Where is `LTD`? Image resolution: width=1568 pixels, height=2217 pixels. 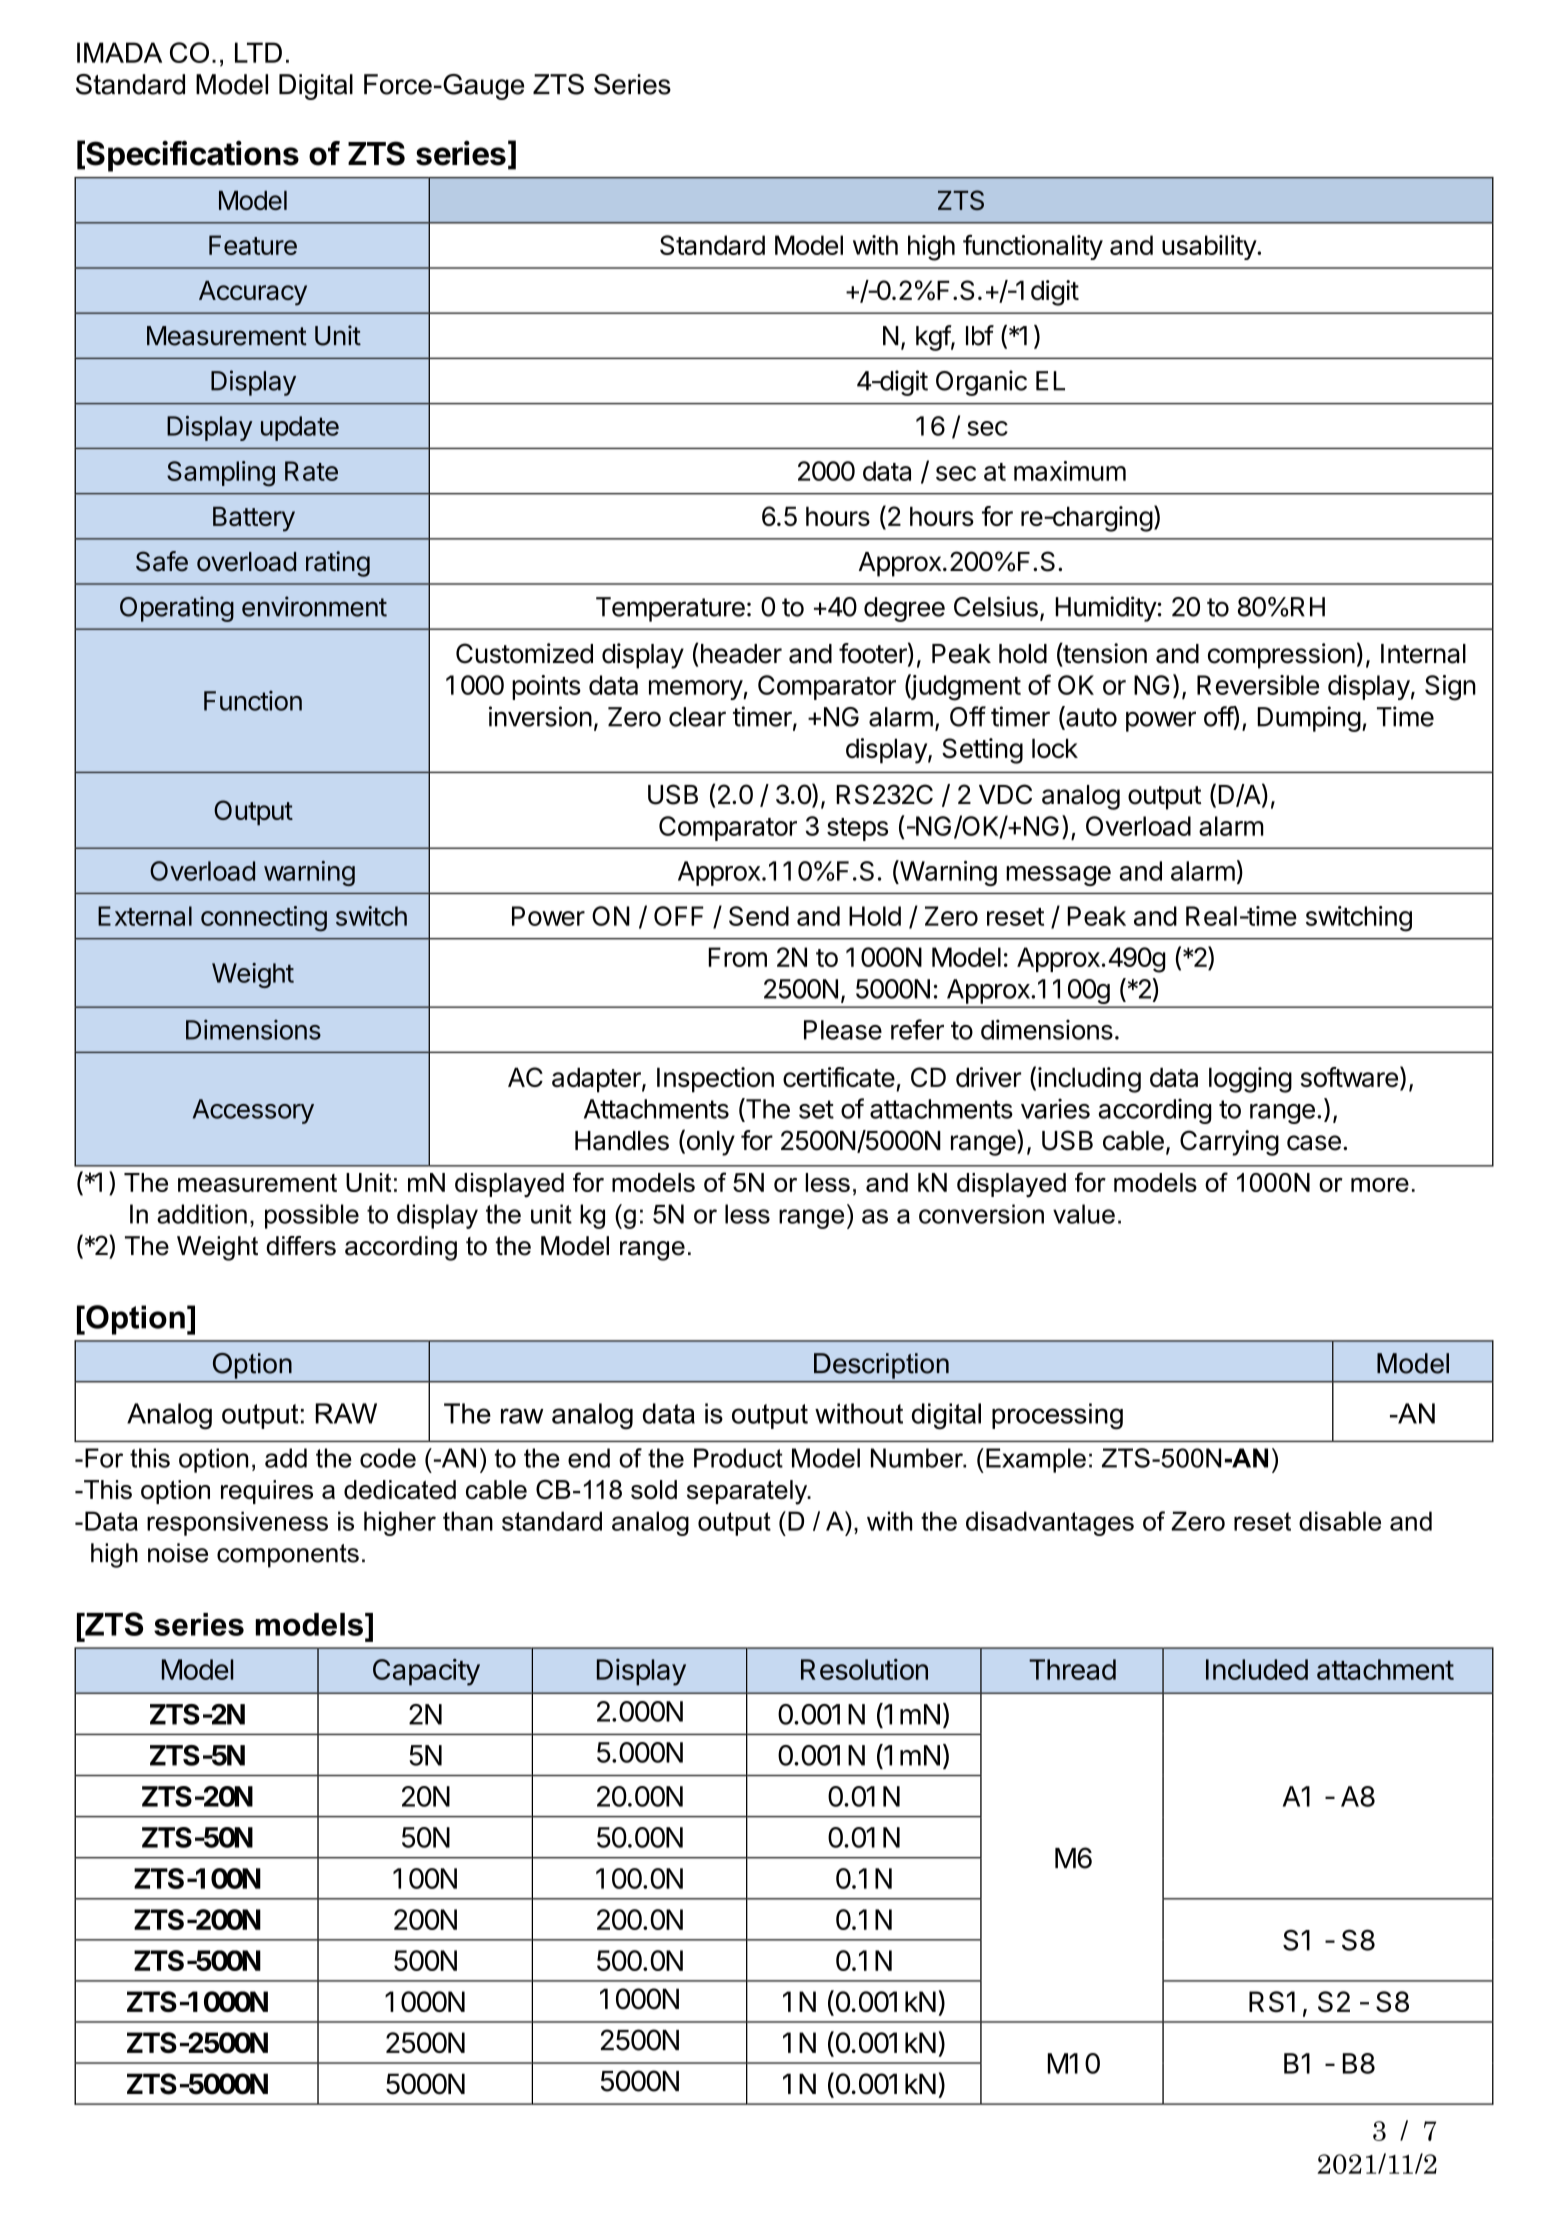
LTD is located at coordinates (258, 52).
